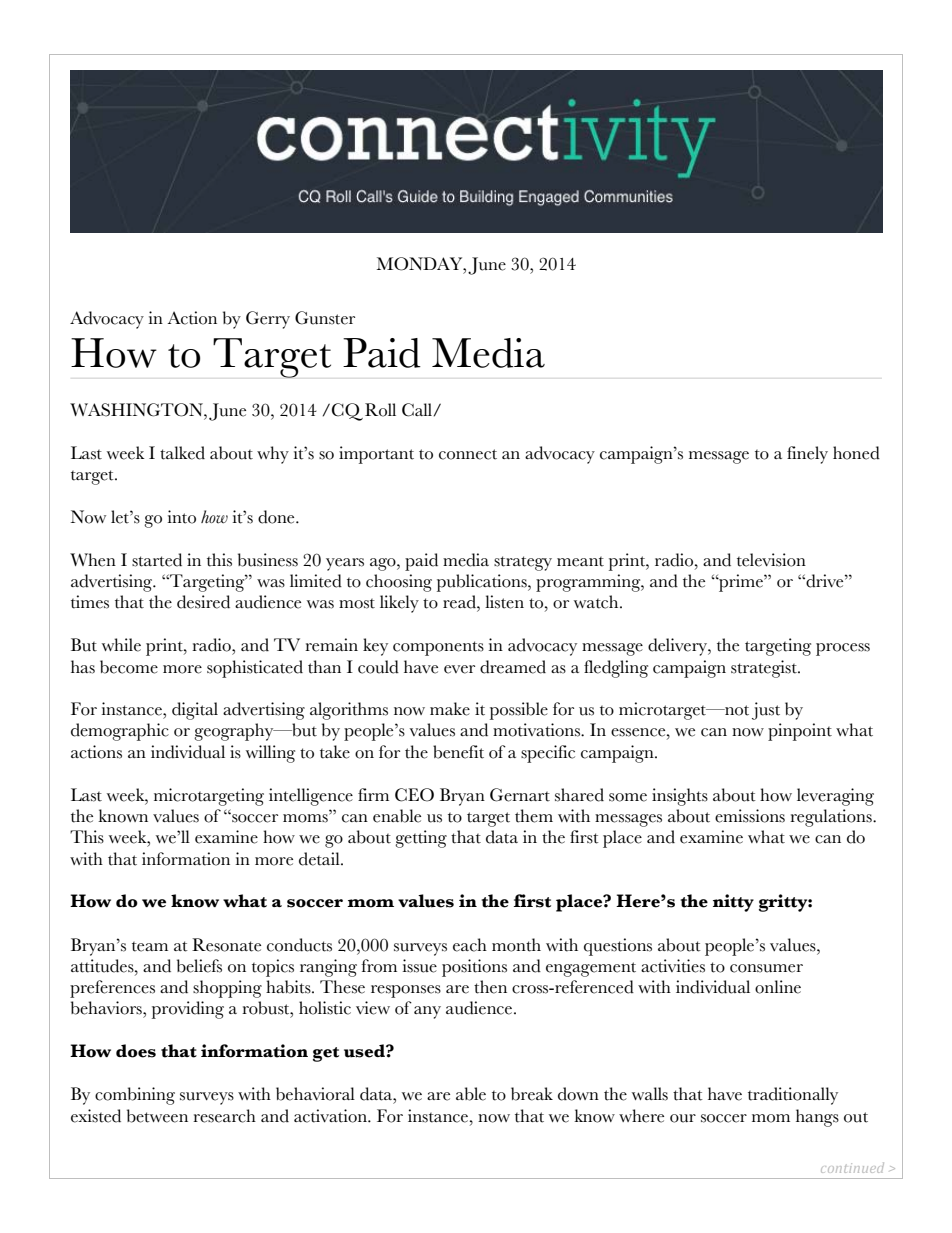 Image resolution: width=952 pixels, height=1233 pixels. What do you see at coordinates (380, 410) in the image?
I see `Roll` at bounding box center [380, 410].
